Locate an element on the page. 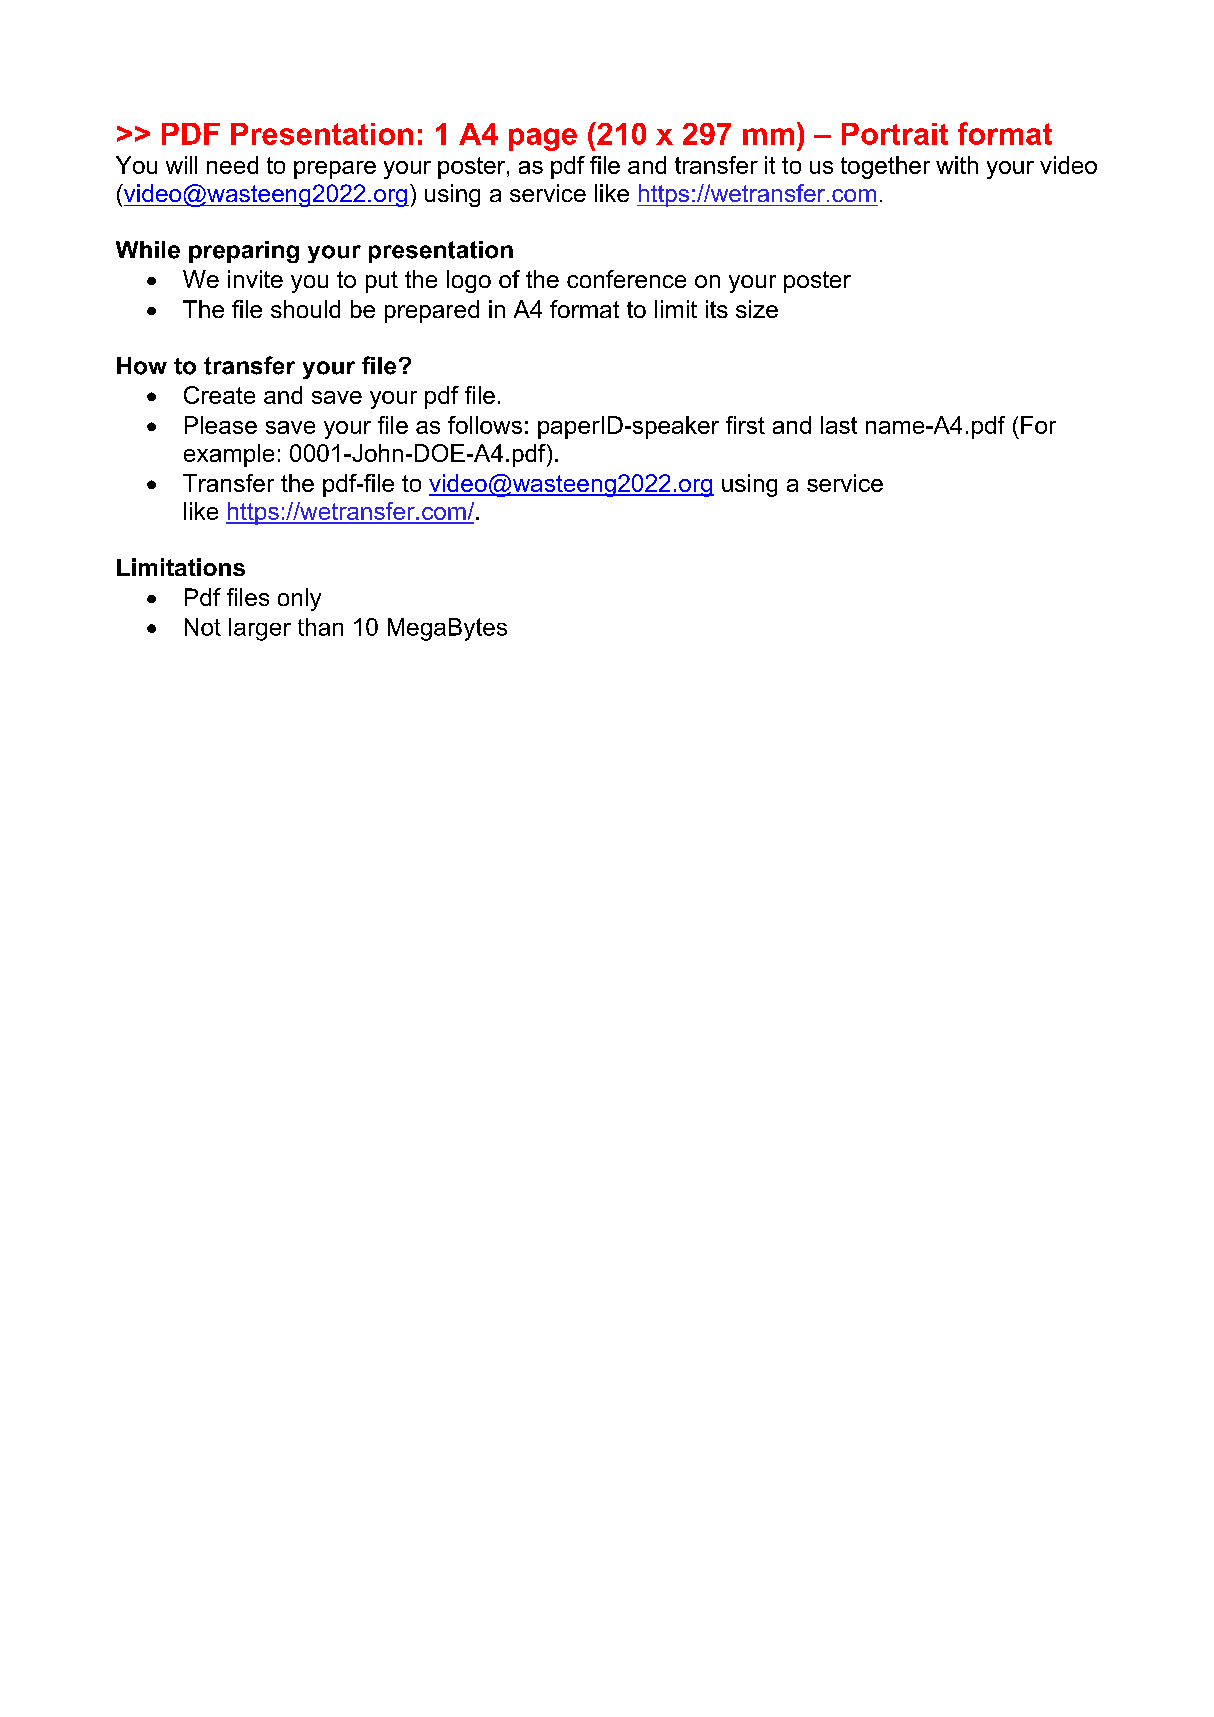  than is located at coordinates (320, 627).
